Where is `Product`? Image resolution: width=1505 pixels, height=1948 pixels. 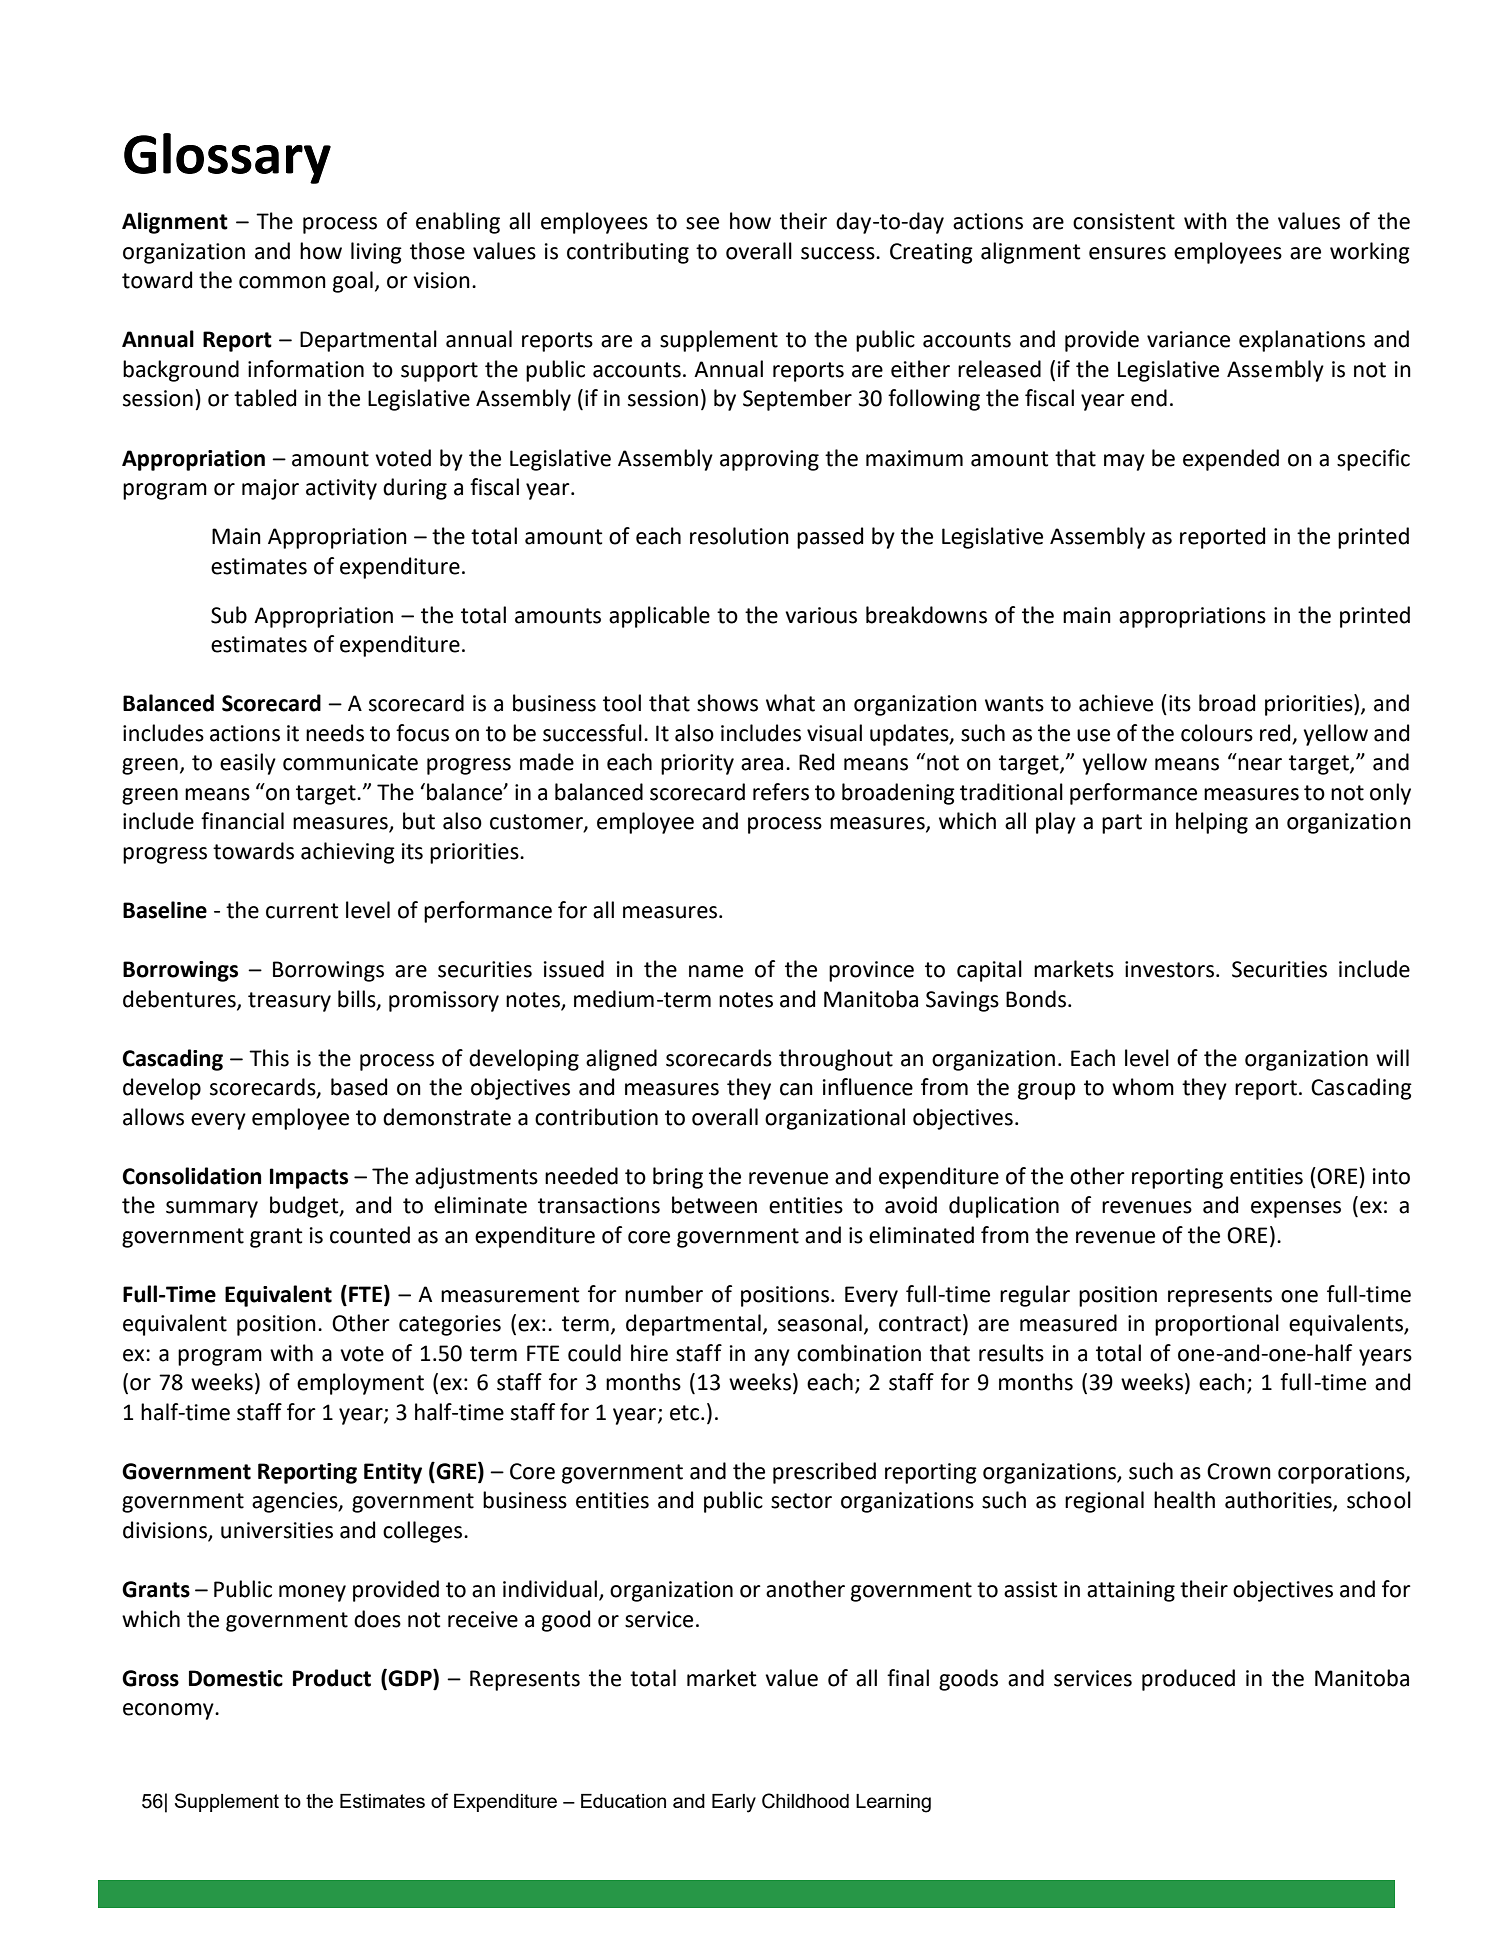
Product is located at coordinates (332, 1678).
